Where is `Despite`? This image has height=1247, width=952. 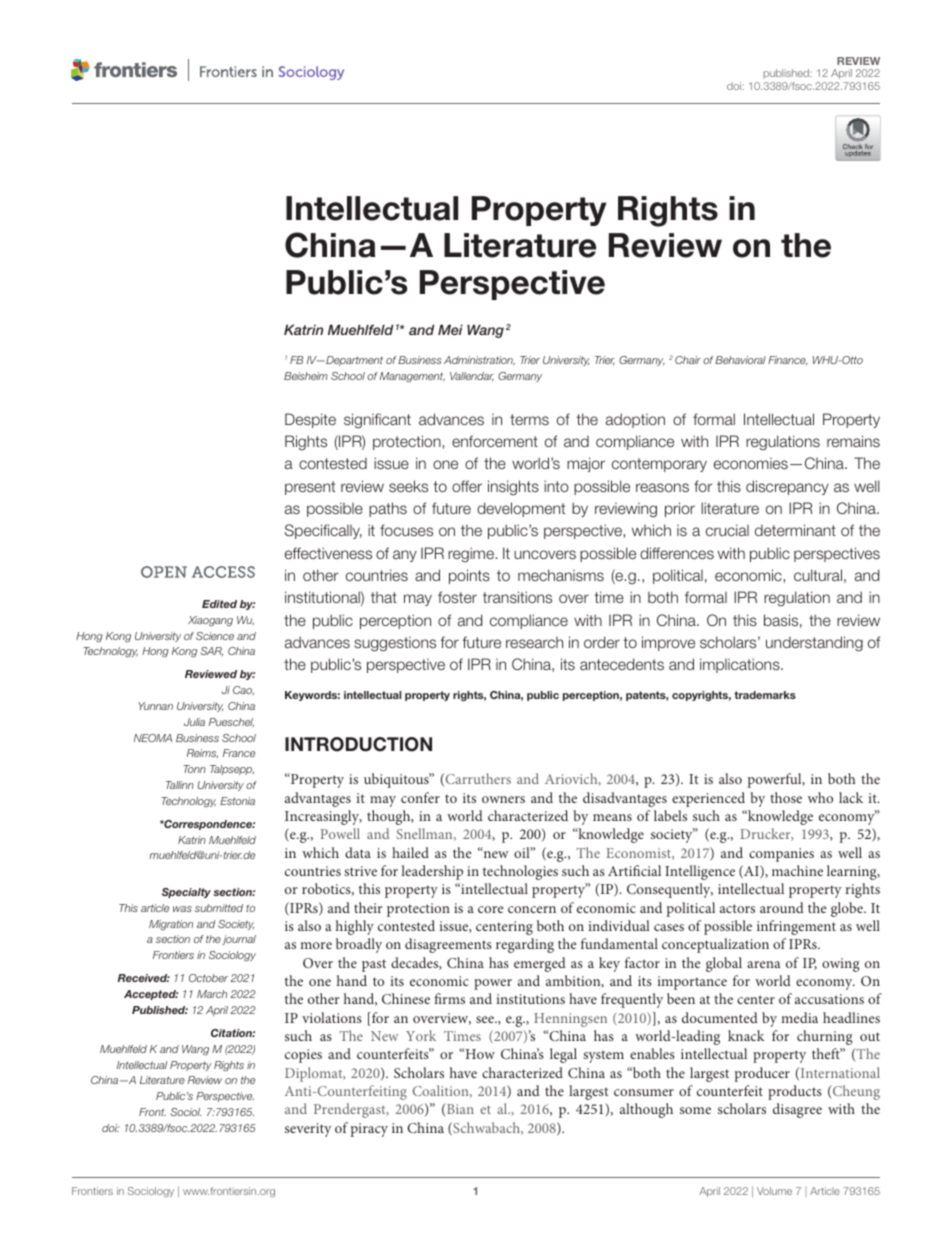
Despite is located at coordinates (310, 420).
